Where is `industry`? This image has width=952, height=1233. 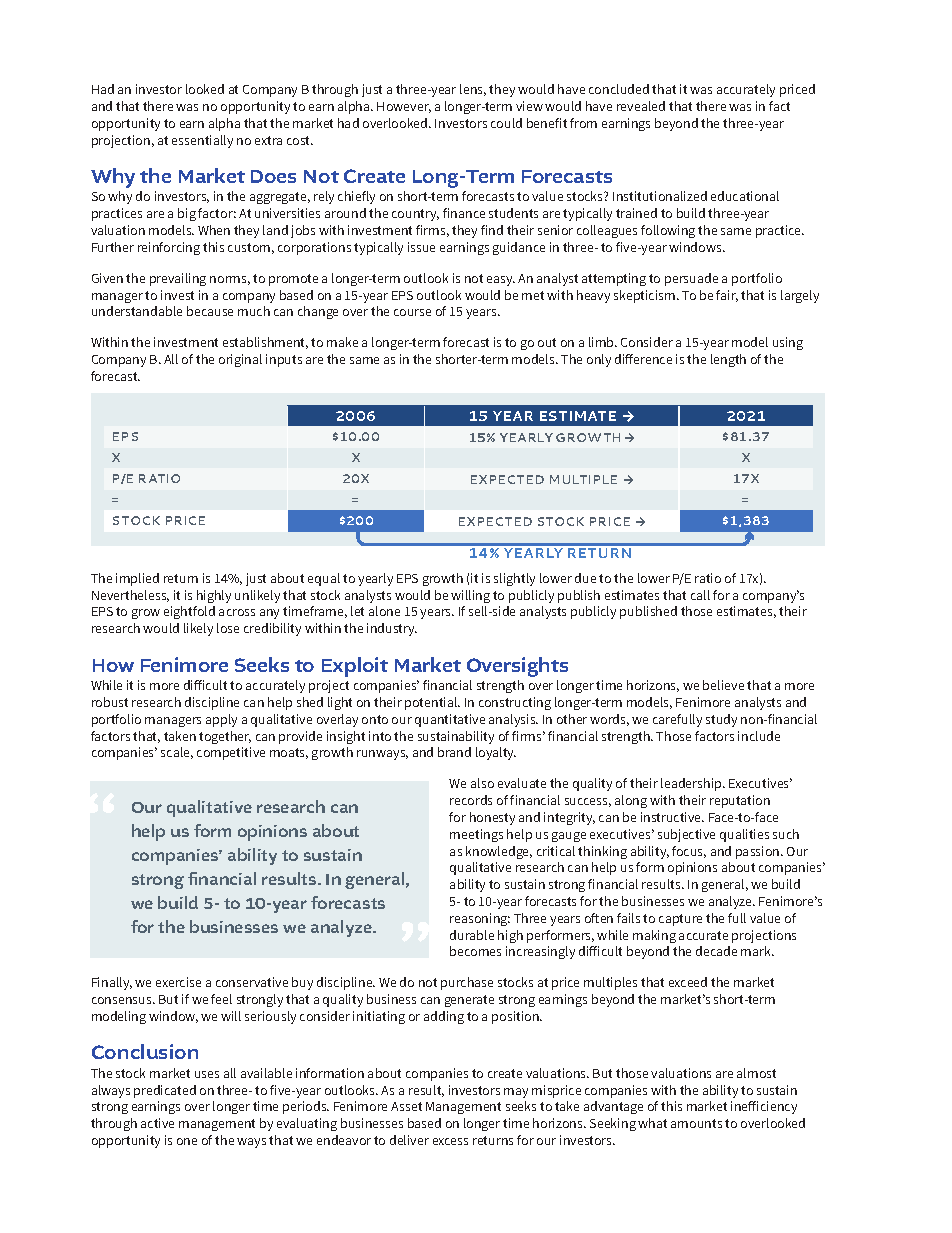 industry is located at coordinates (392, 629).
